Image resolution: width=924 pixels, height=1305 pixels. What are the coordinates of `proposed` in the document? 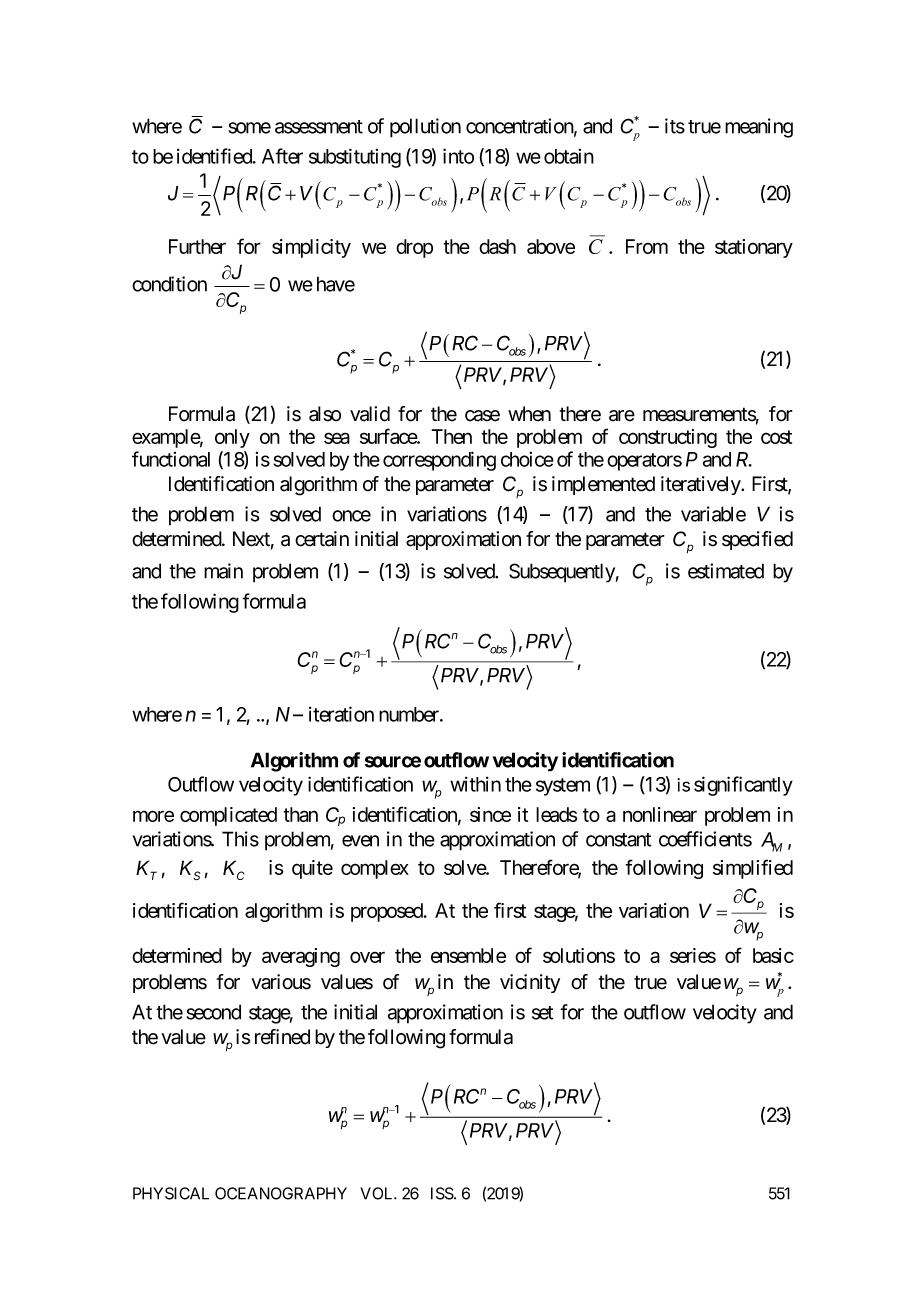 It's located at (388, 912).
